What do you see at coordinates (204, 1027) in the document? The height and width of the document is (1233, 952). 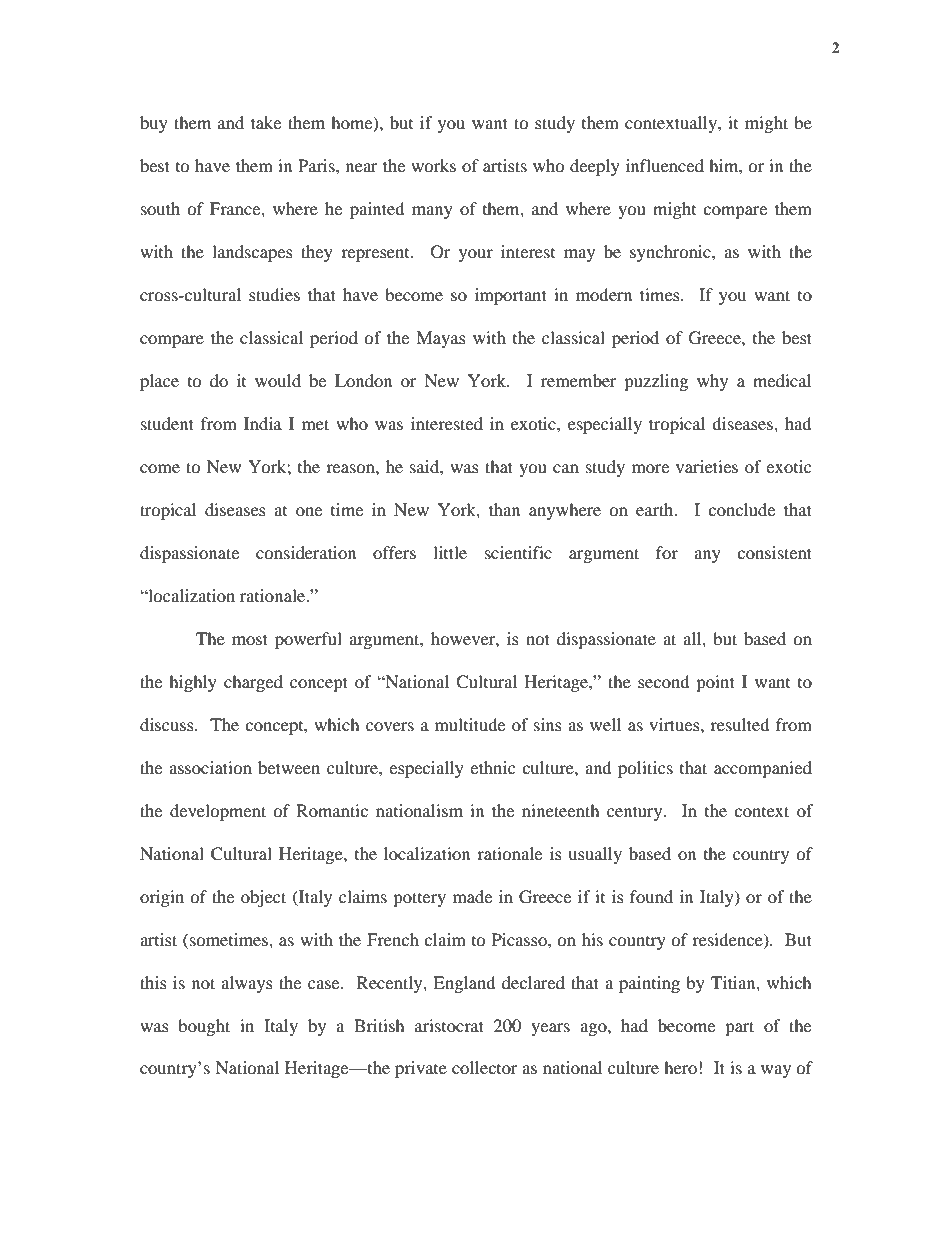 I see `bought` at bounding box center [204, 1027].
